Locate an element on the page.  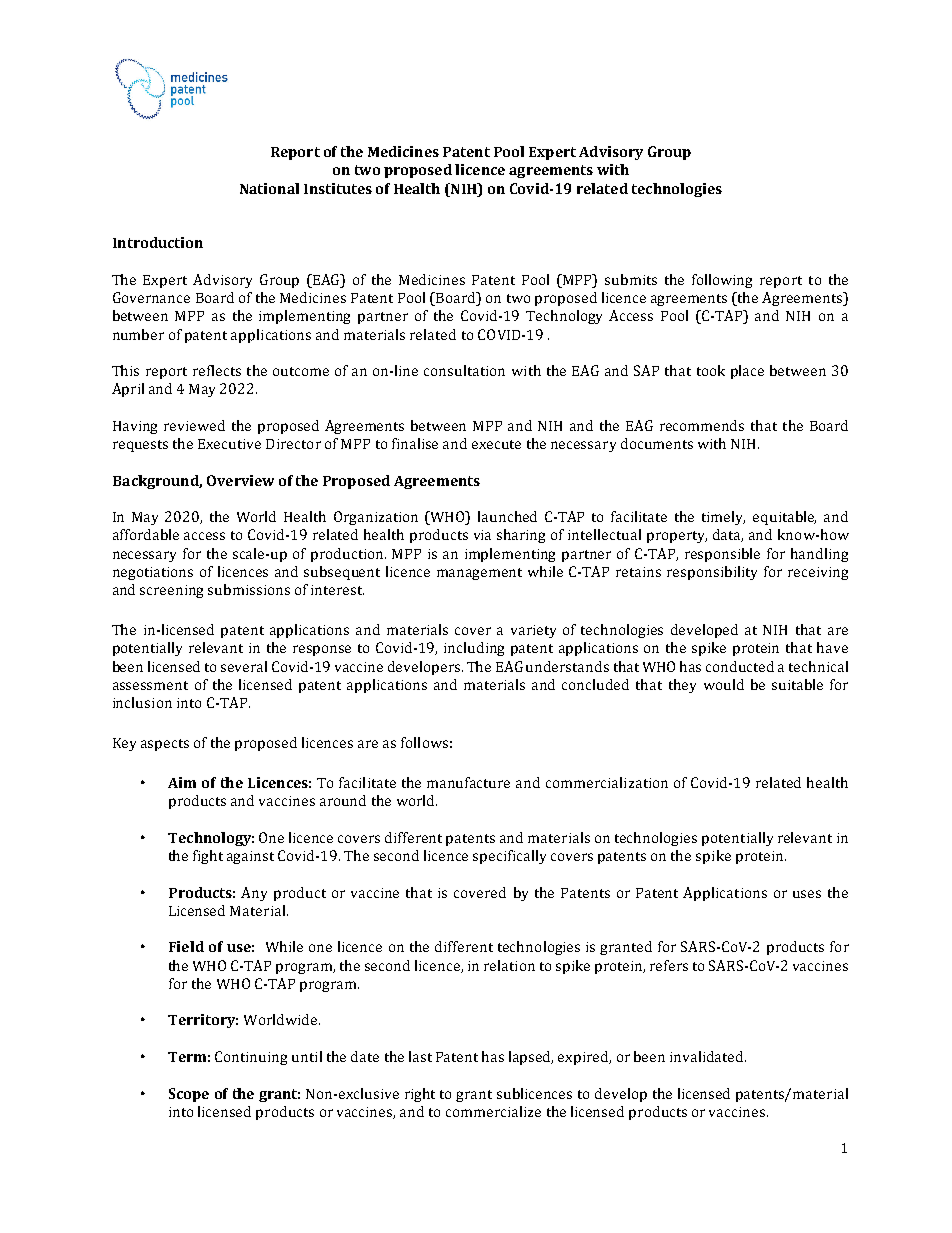
recommends is located at coordinates (702, 425).
